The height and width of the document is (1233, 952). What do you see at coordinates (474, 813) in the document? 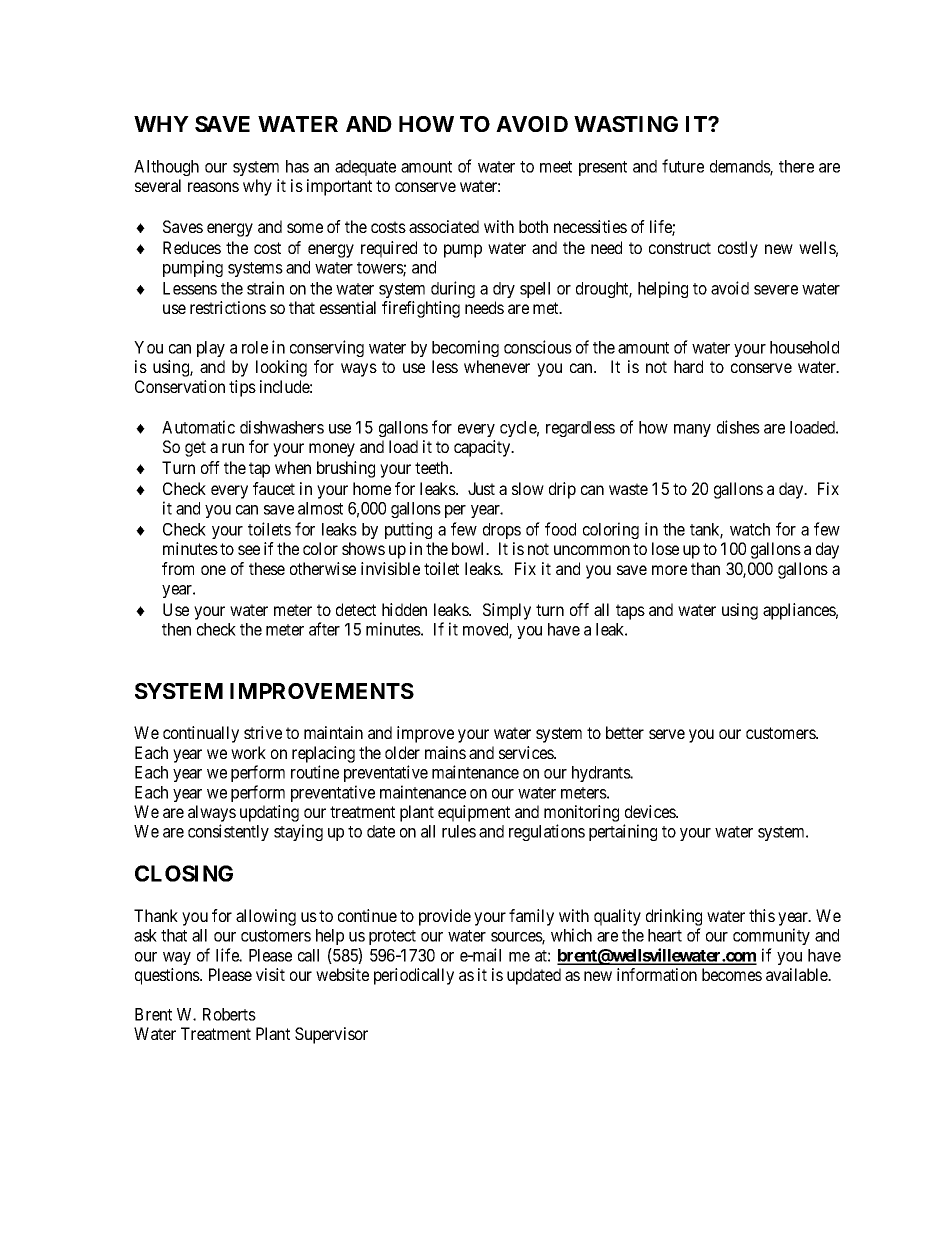
I see `equipment` at bounding box center [474, 813].
